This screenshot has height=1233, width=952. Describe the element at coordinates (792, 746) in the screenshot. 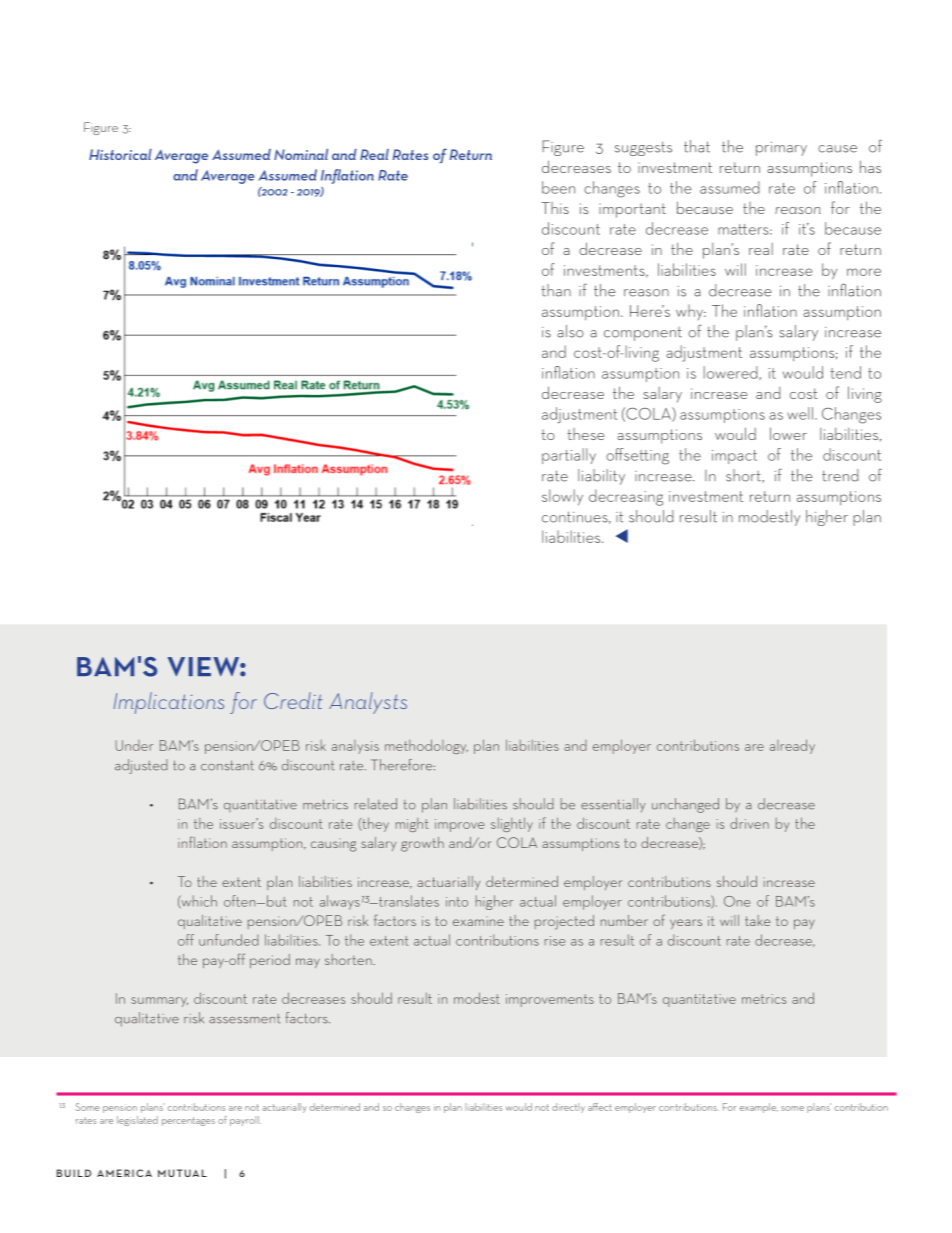

I see `already` at that location.
